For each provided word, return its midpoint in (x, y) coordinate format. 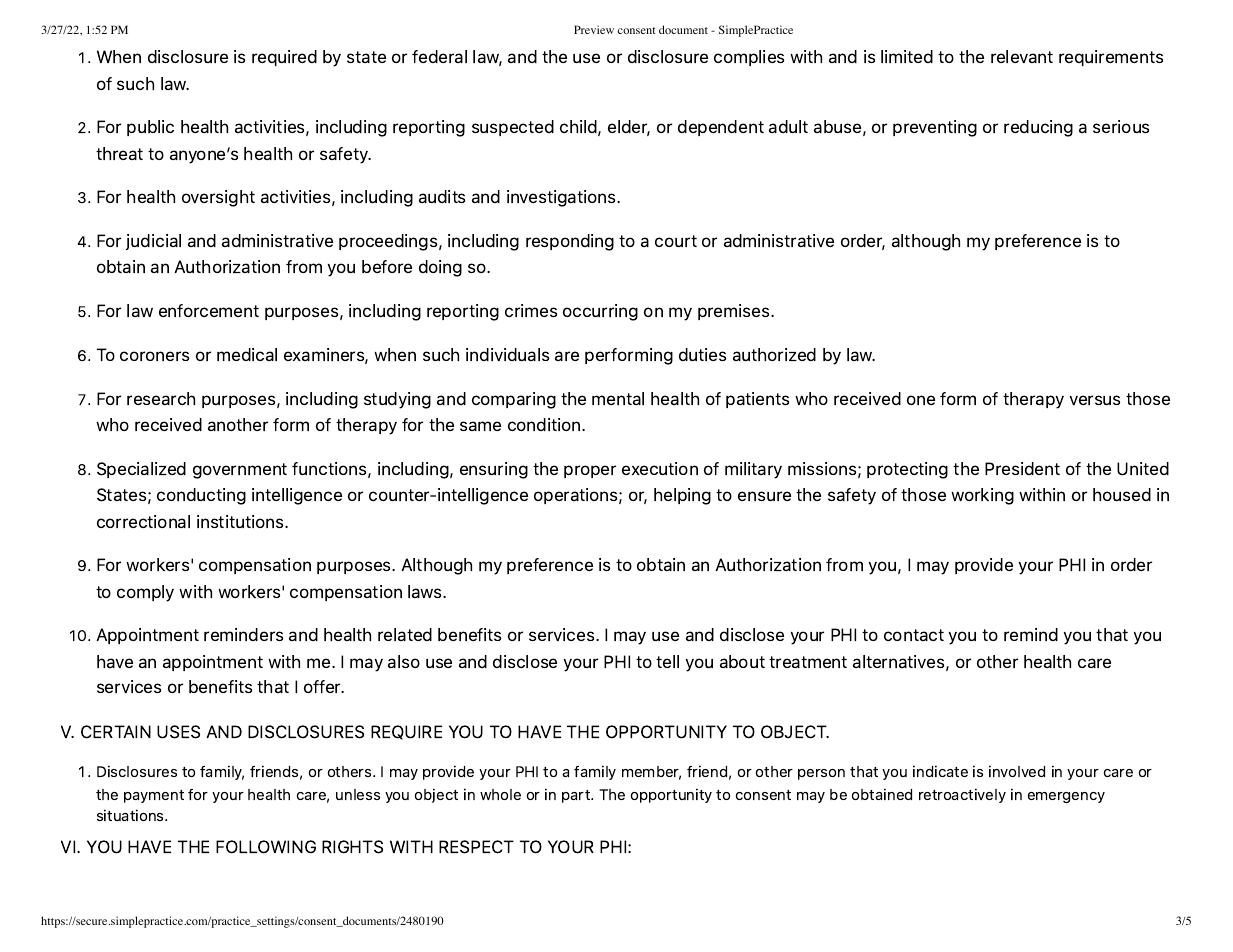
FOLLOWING (266, 847)
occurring (600, 312)
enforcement (209, 310)
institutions (241, 521)
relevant (1022, 56)
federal (439, 56)
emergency (1066, 797)
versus (1095, 400)
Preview (594, 29)
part (577, 796)
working (982, 496)
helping (682, 496)
